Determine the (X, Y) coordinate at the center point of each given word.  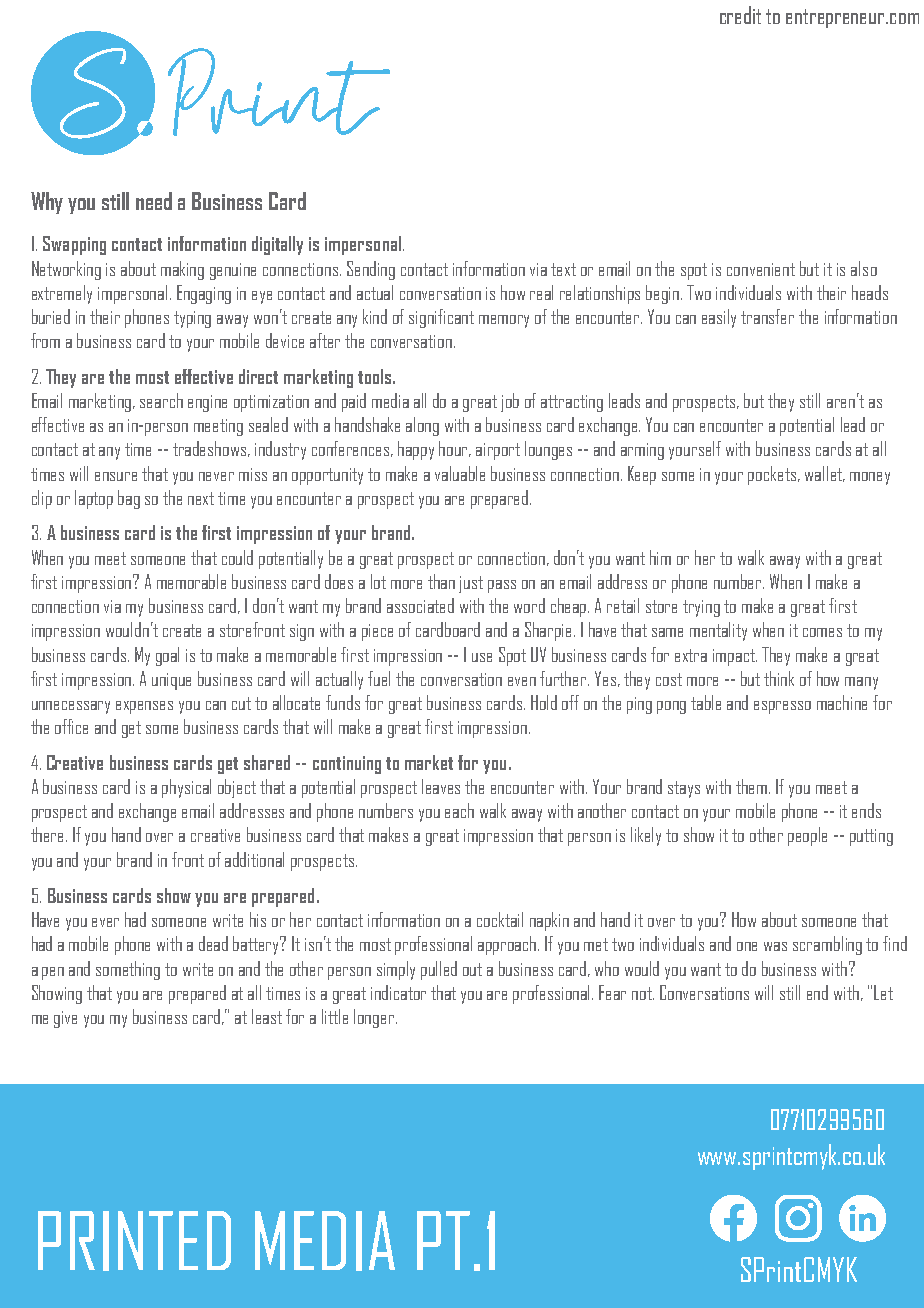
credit (740, 15)
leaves (441, 786)
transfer (767, 316)
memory (504, 321)
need (154, 201)
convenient (761, 269)
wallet (824, 474)
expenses (144, 707)
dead (213, 943)
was (775, 946)
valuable (460, 473)
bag (129, 499)
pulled (439, 970)
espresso (782, 707)
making (182, 270)
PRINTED (134, 1241)
